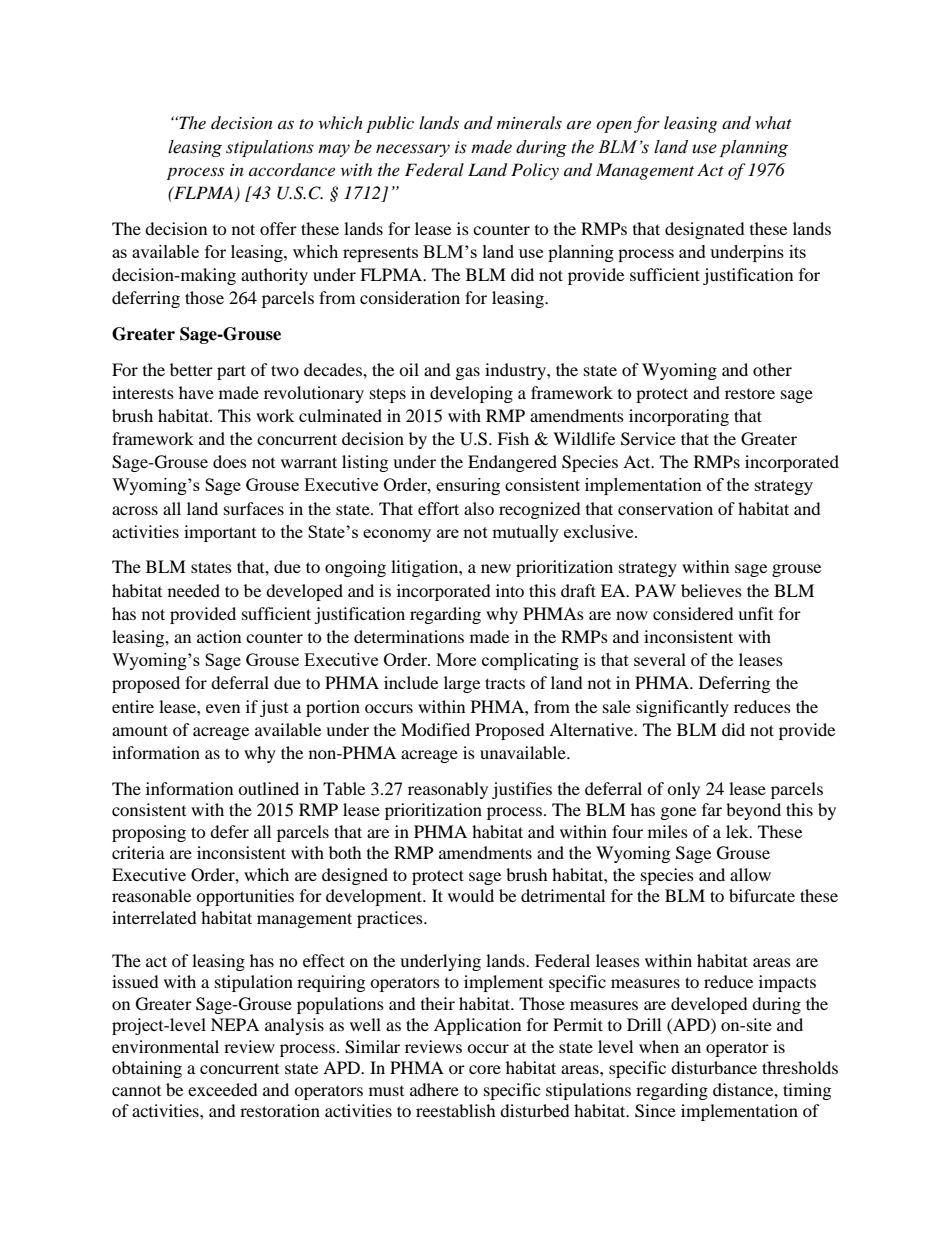 Image resolution: width=952 pixels, height=1233 pixels. What do you see at coordinates (292, 169) in the screenshot?
I see `accordance` at bounding box center [292, 169].
